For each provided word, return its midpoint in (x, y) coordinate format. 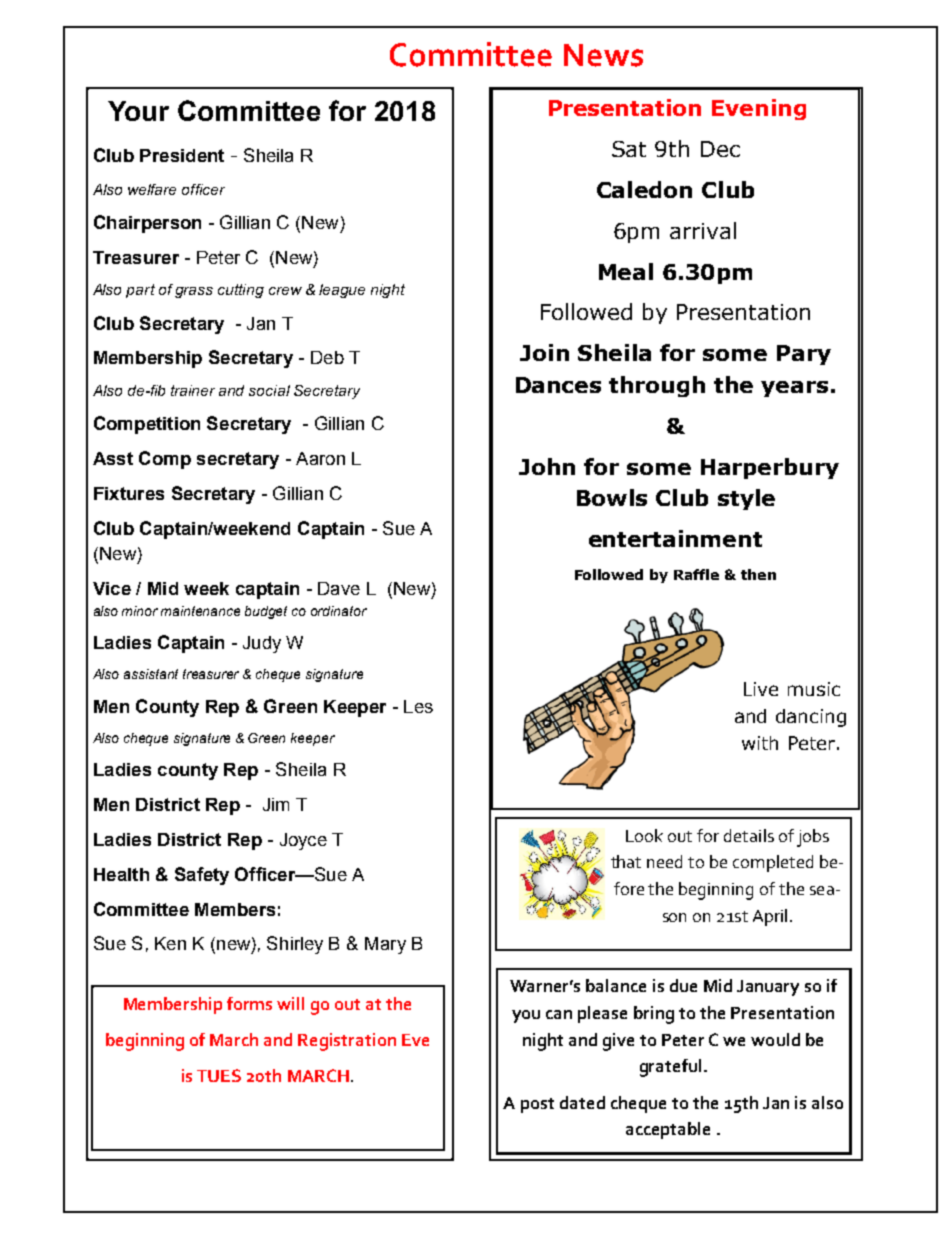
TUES (219, 1075)
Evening (759, 109)
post (537, 1105)
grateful (670, 1068)
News (603, 55)
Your (138, 111)
